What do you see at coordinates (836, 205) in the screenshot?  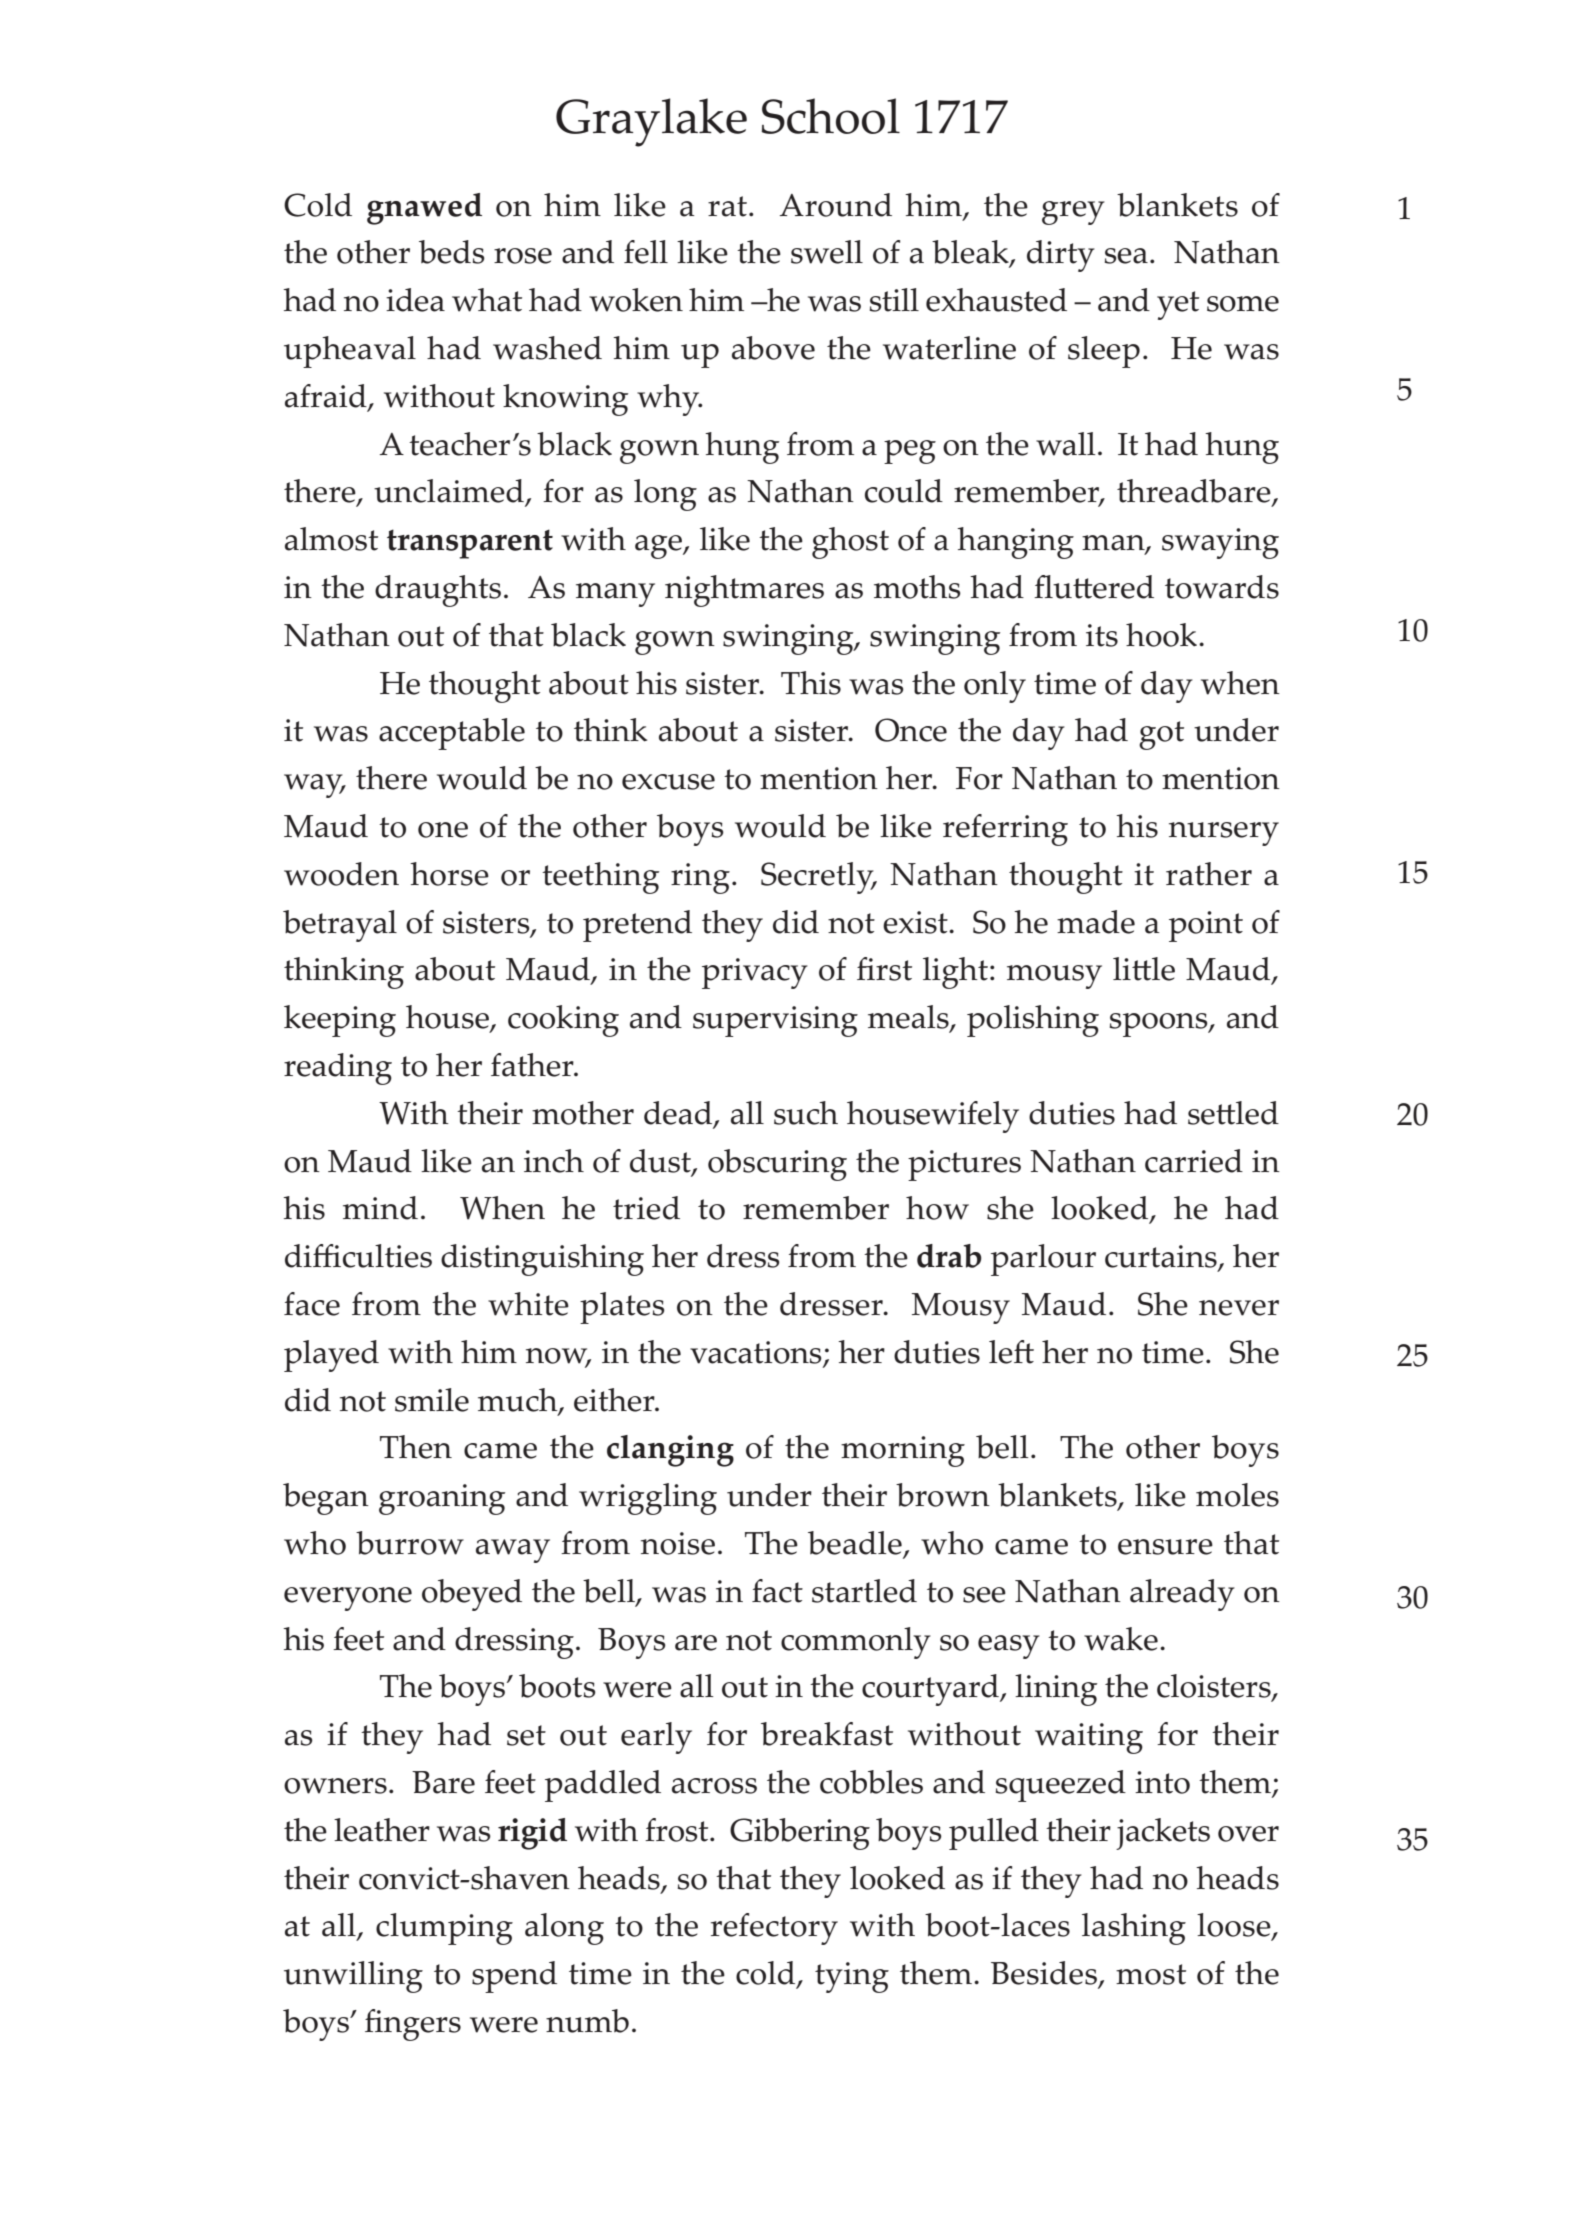 I see `Around` at bounding box center [836, 205].
